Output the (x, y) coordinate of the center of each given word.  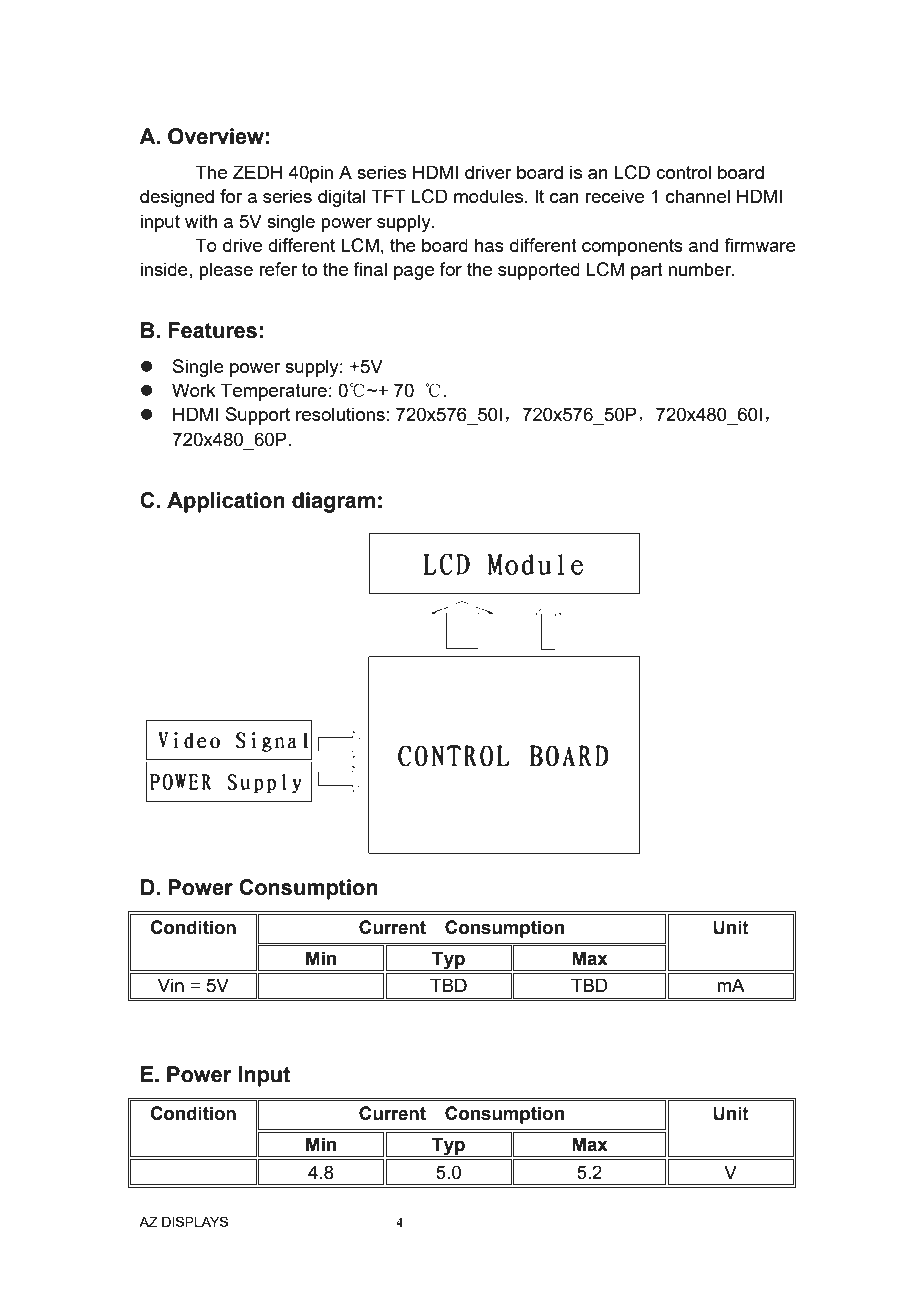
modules (490, 196)
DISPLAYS (195, 1221)
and (703, 245)
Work (194, 390)
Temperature (274, 392)
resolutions (340, 414)
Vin (171, 985)
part (647, 271)
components (632, 247)
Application (226, 502)
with (201, 221)
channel (698, 196)
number (701, 269)
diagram (333, 502)
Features (212, 330)
